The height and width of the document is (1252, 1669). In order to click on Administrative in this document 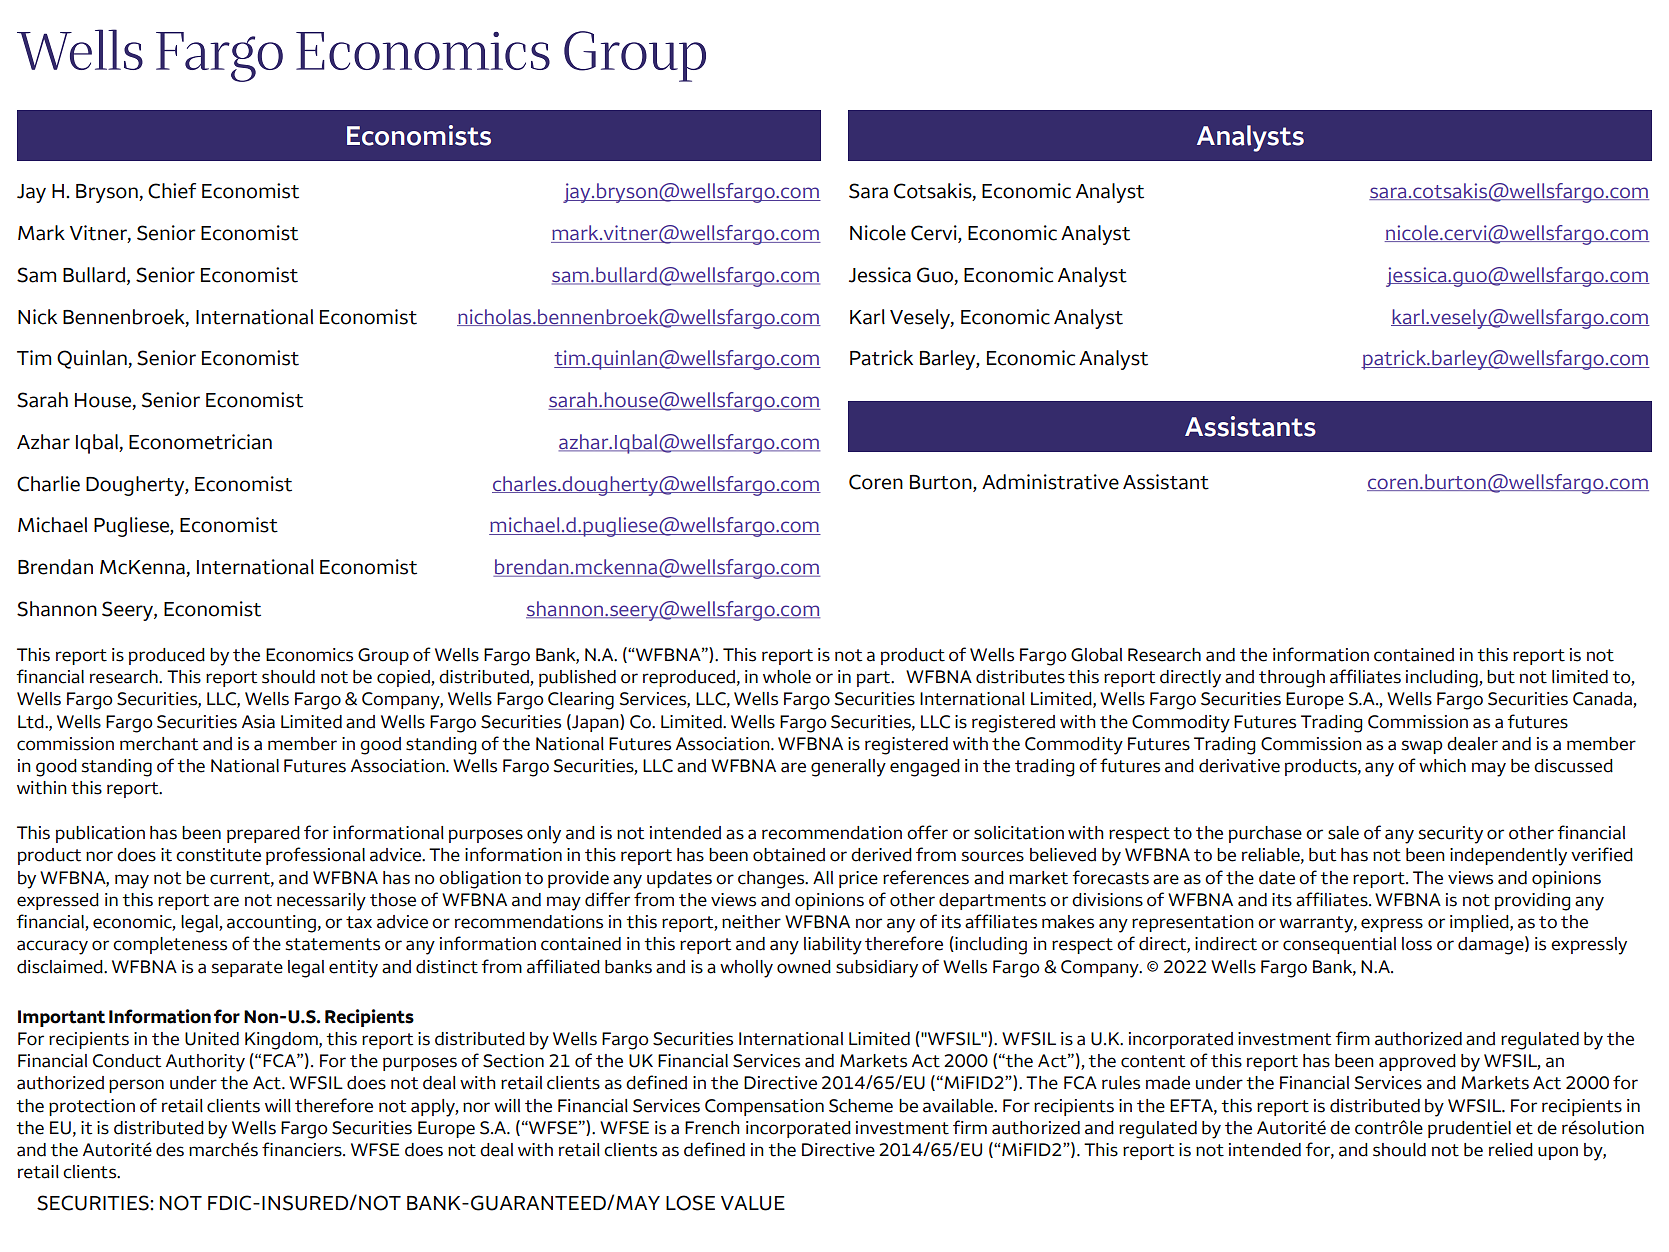, I will do `click(1050, 482)`.
